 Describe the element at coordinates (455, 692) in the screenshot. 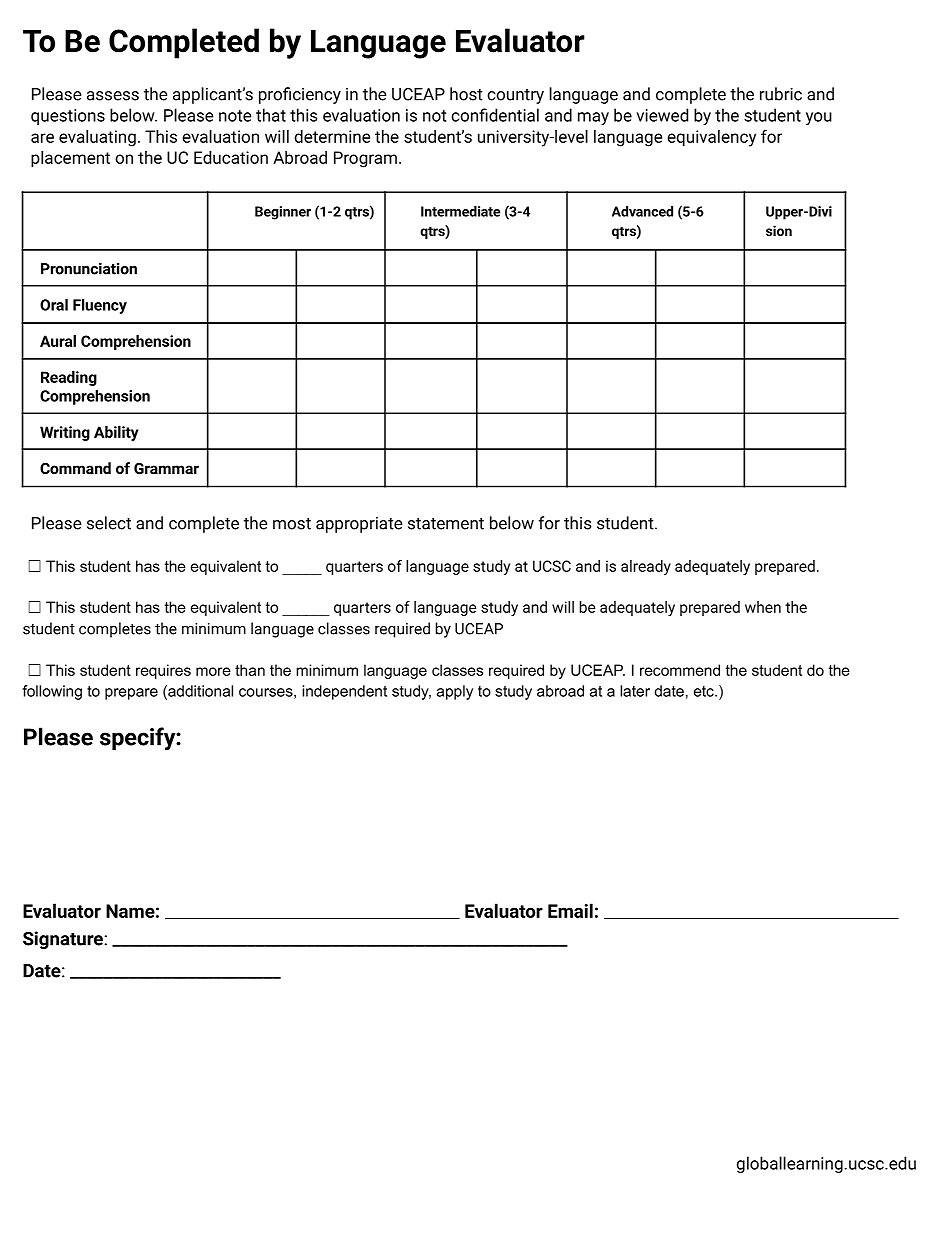

I see `apply` at that location.
